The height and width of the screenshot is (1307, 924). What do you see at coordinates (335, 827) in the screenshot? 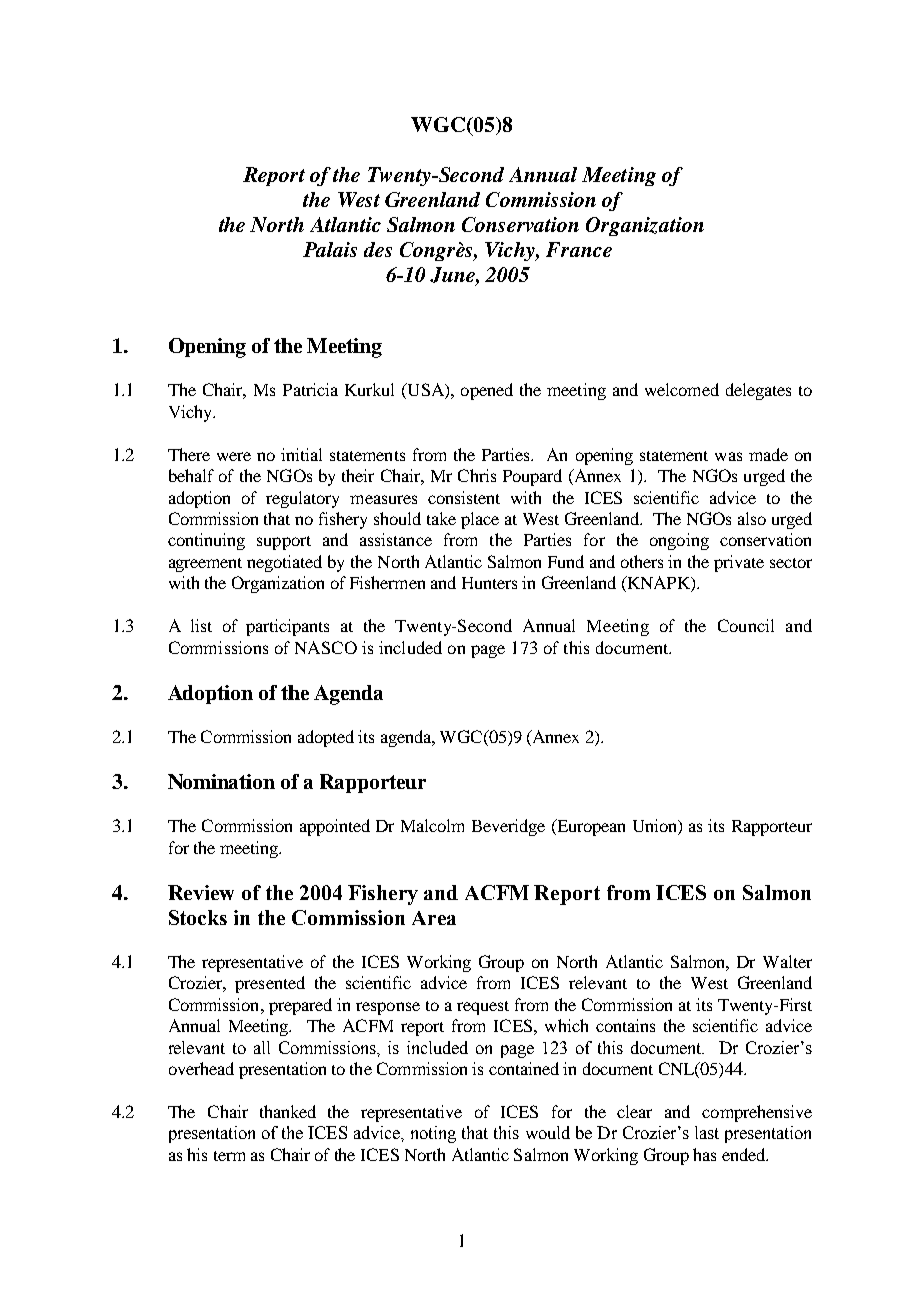
I see `appointed` at bounding box center [335, 827].
